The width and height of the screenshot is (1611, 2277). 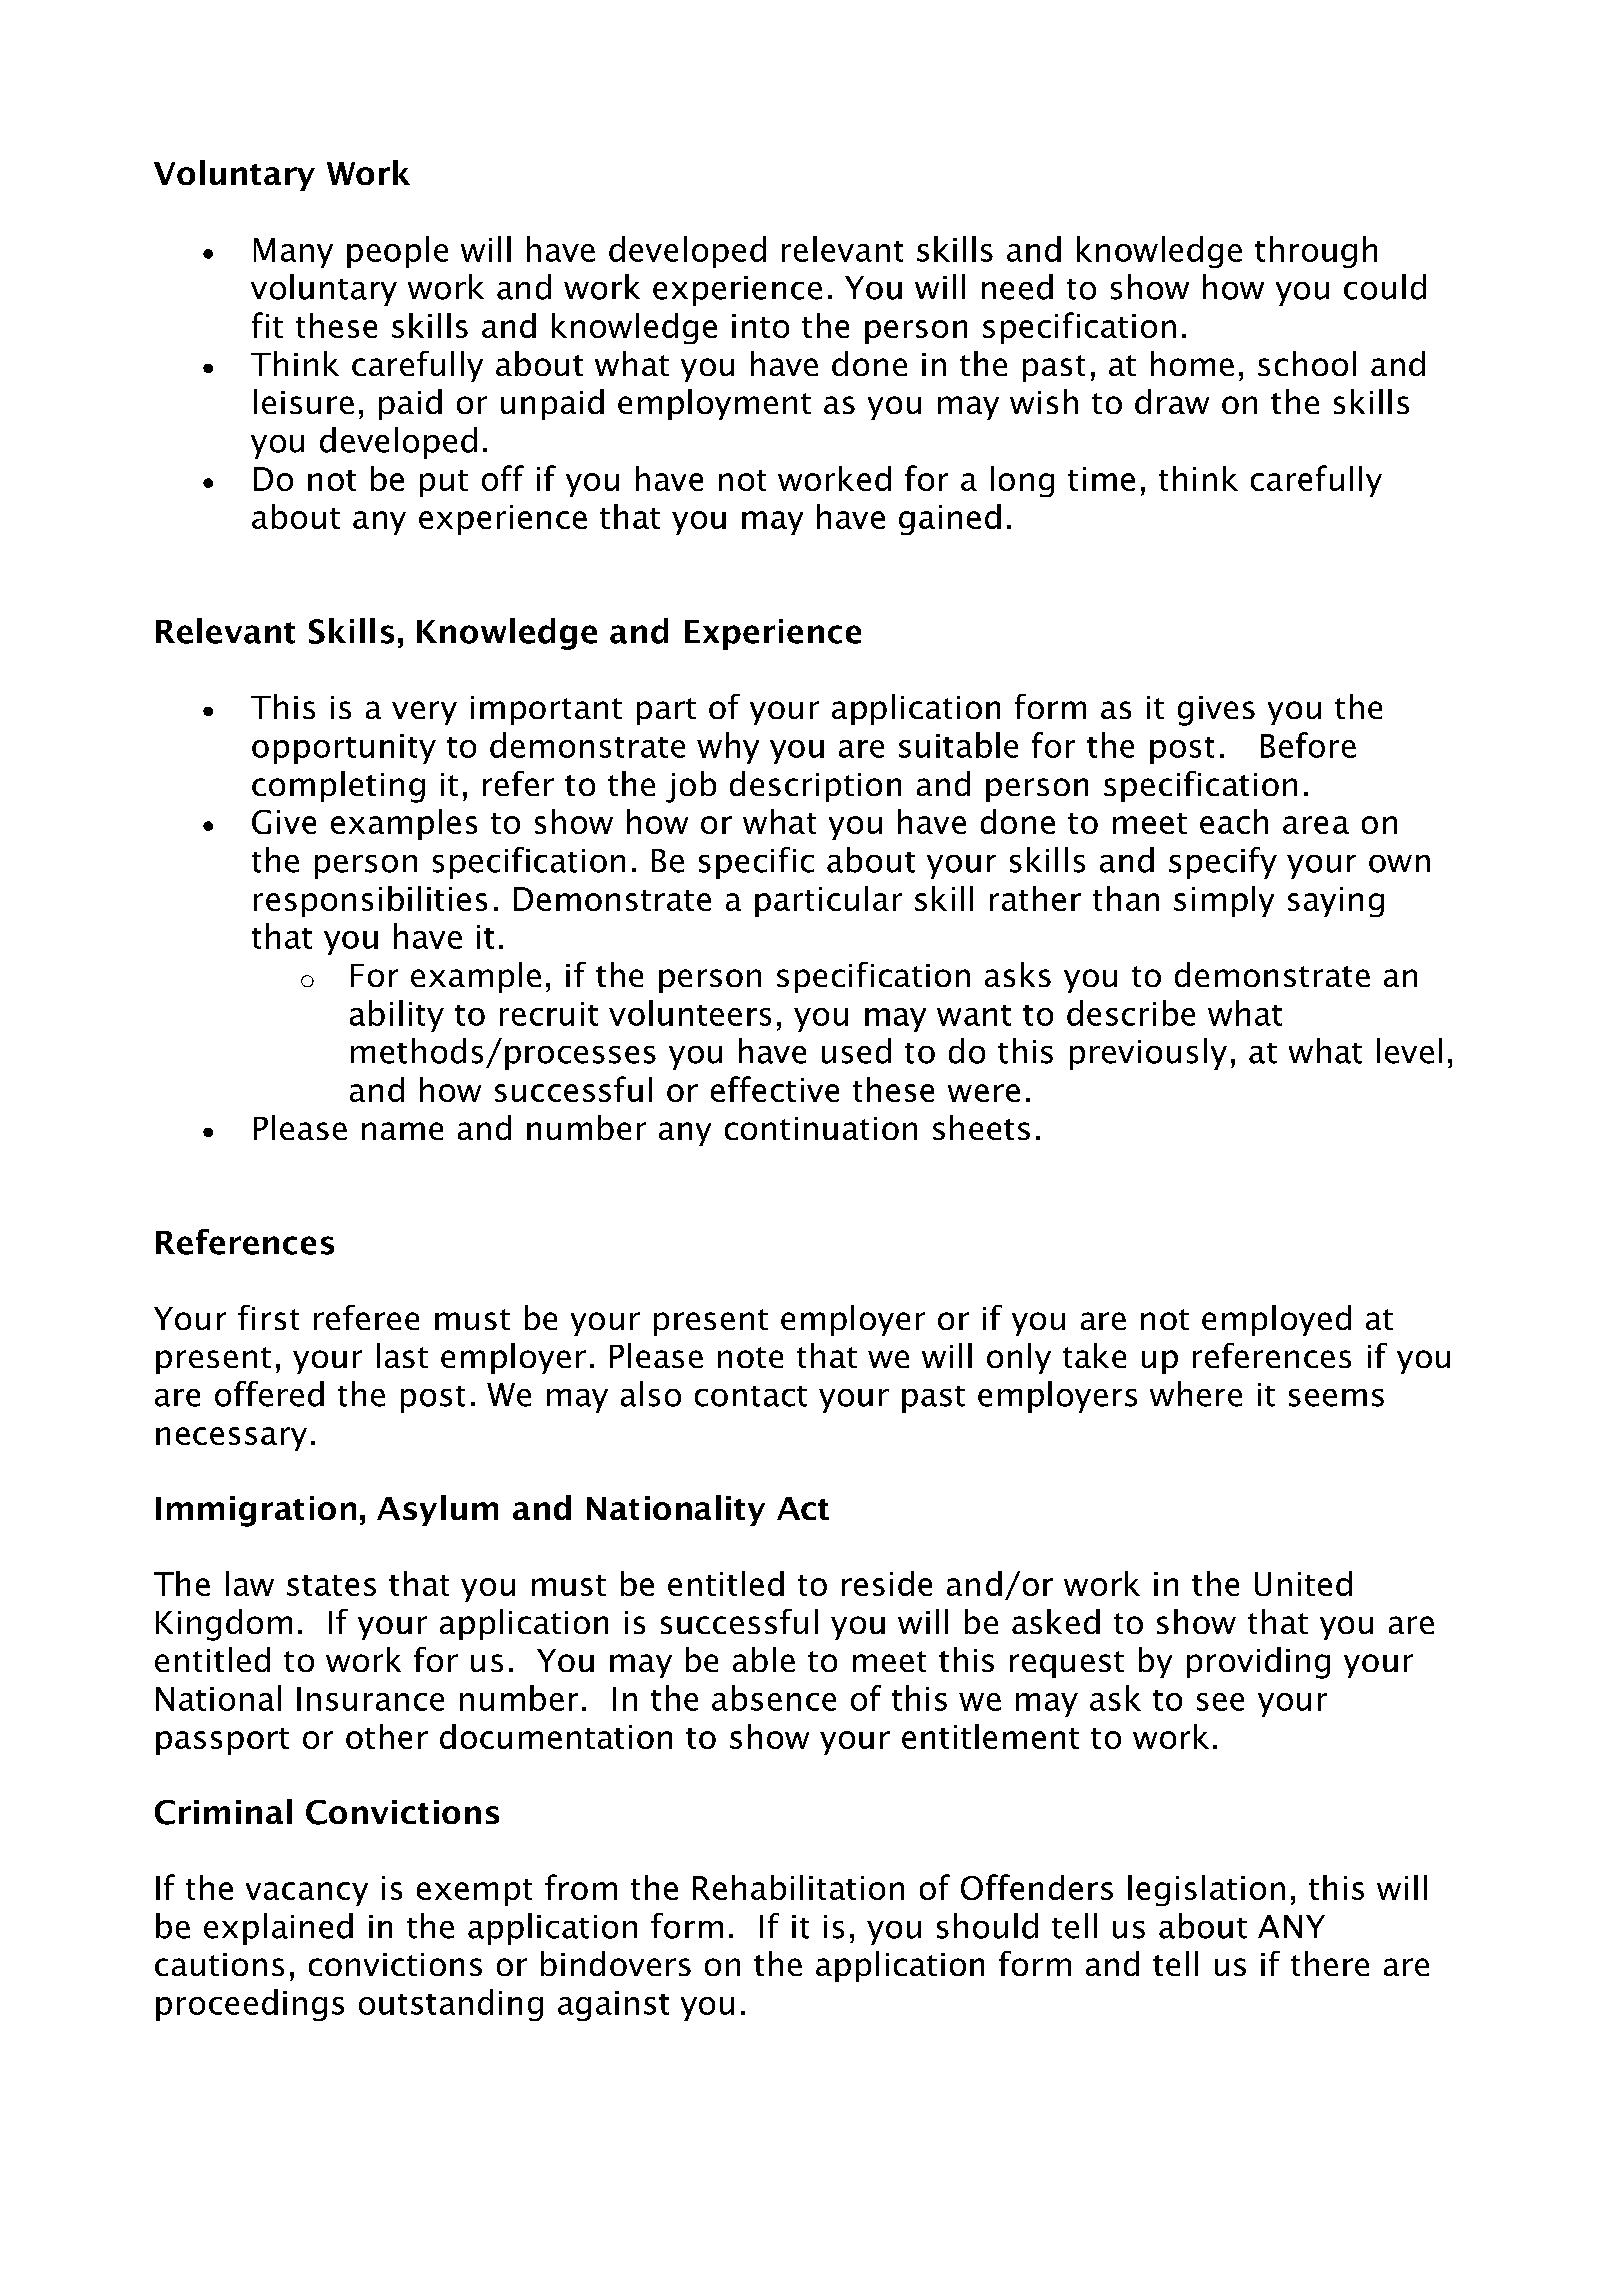 I want to click on Rehabilitation, so click(x=798, y=1887).
